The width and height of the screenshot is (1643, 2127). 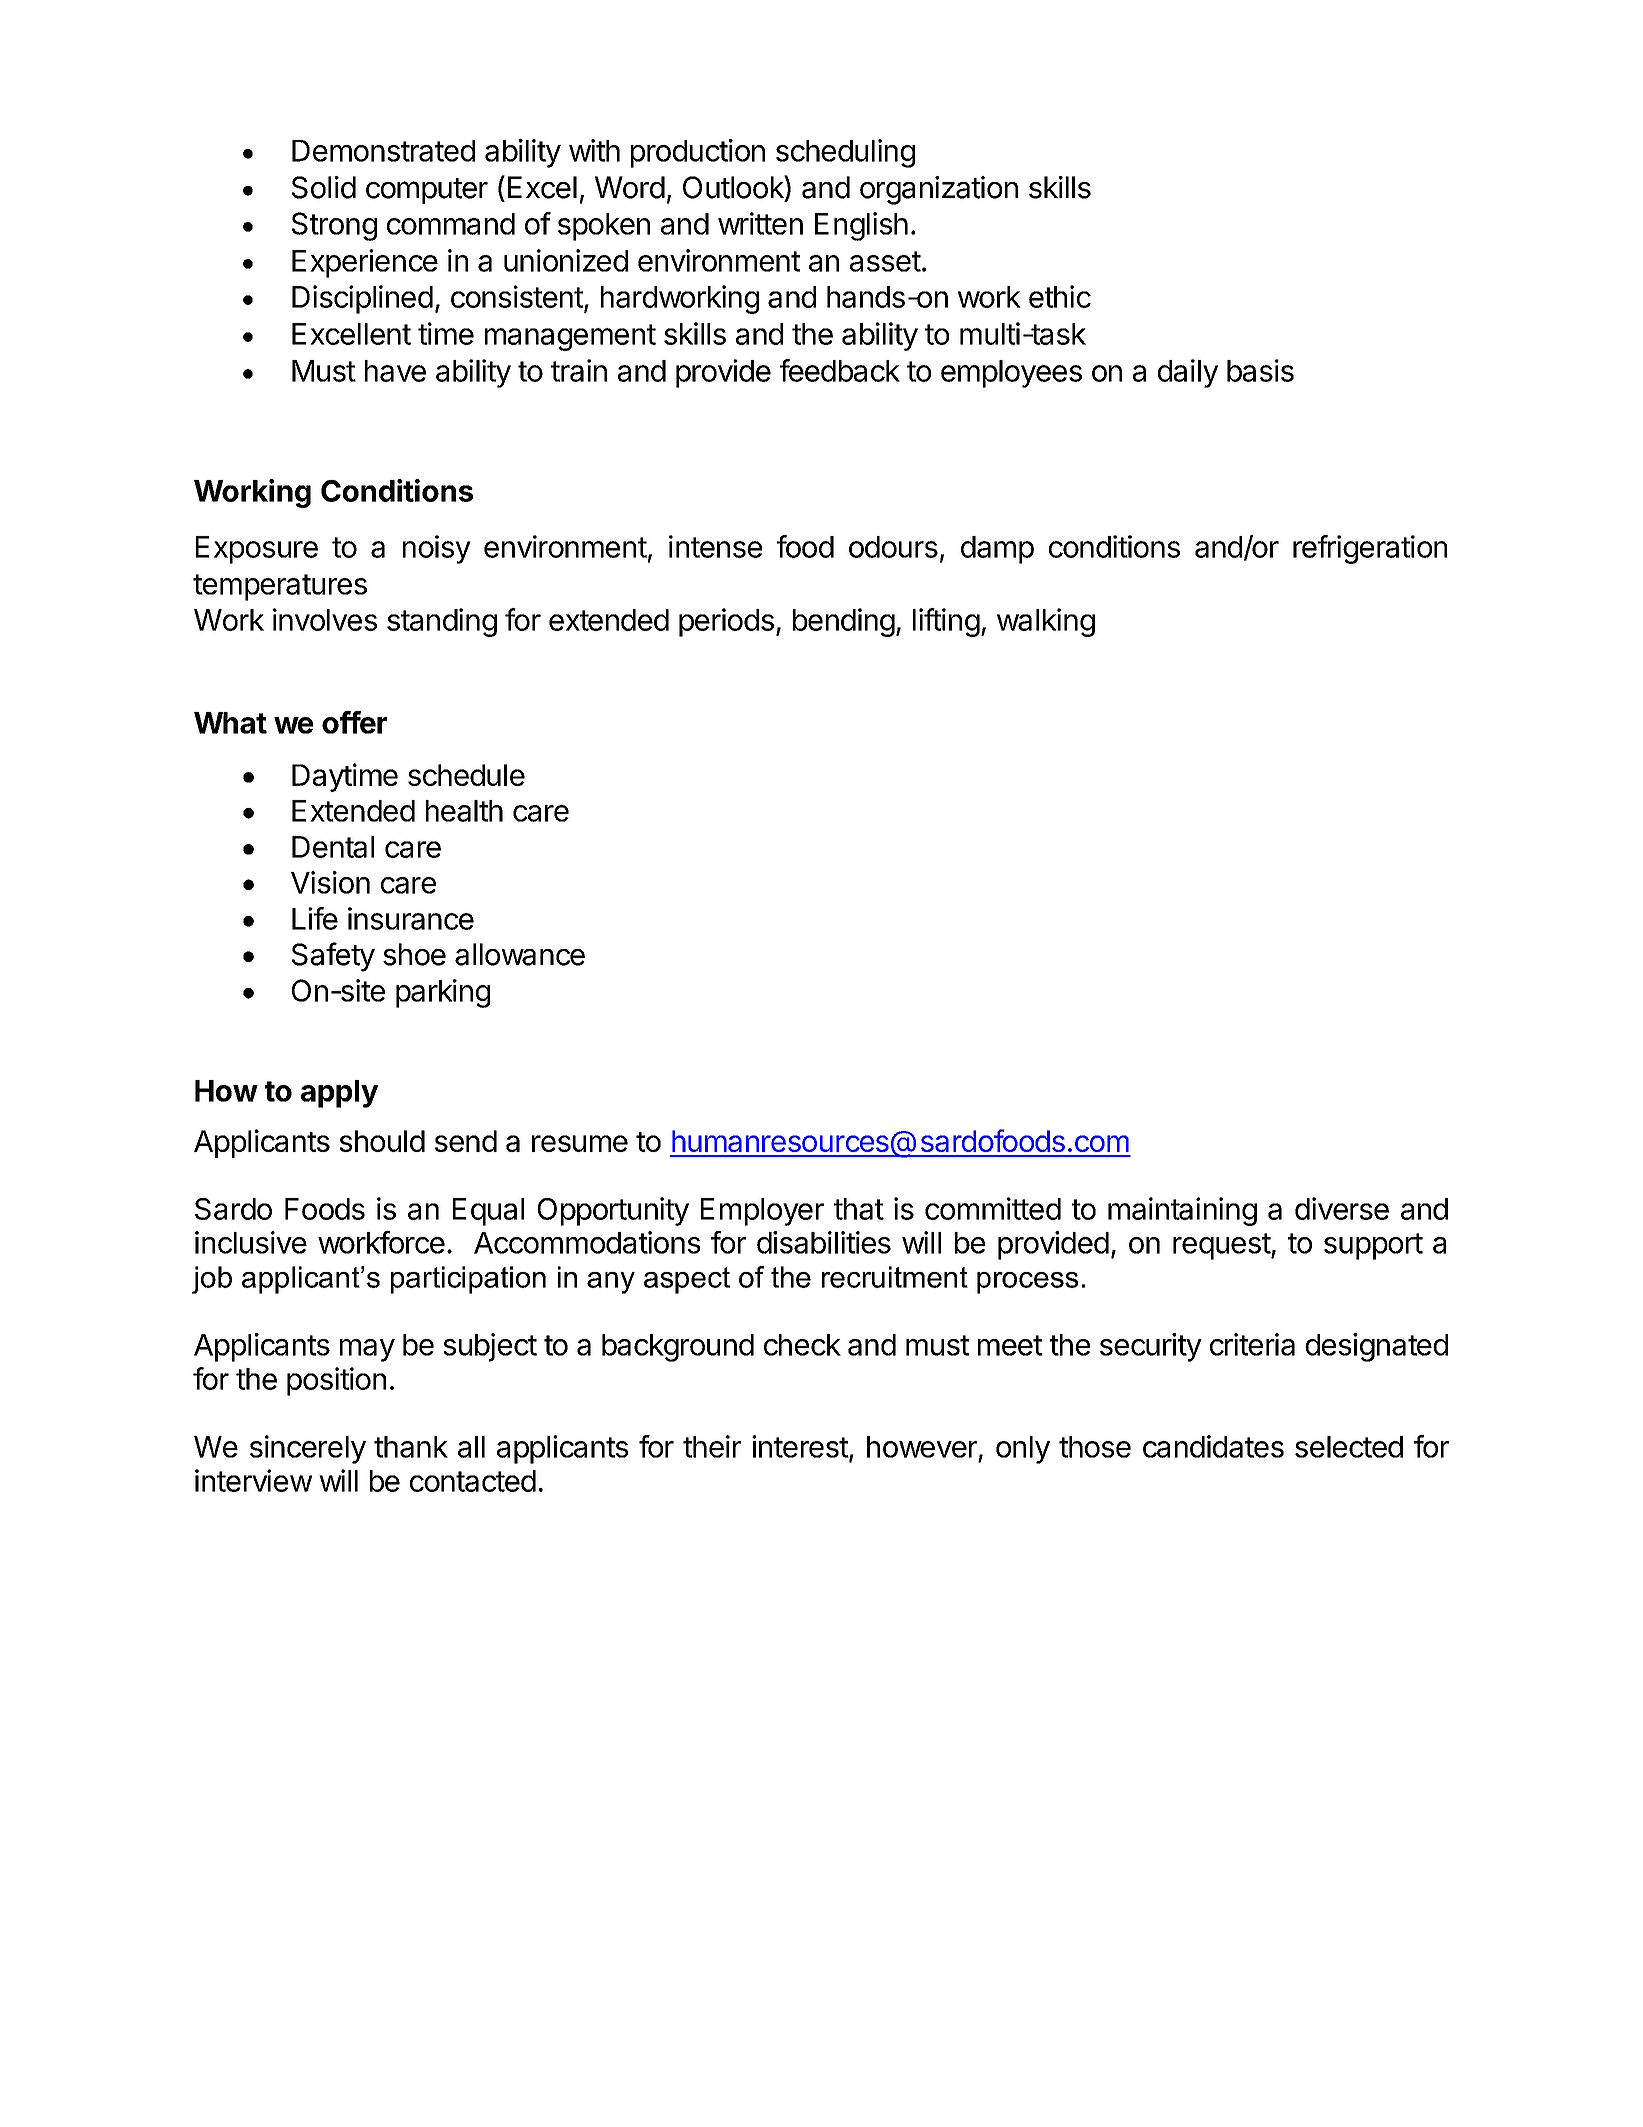 I want to click on ethic, so click(x=1060, y=296).
